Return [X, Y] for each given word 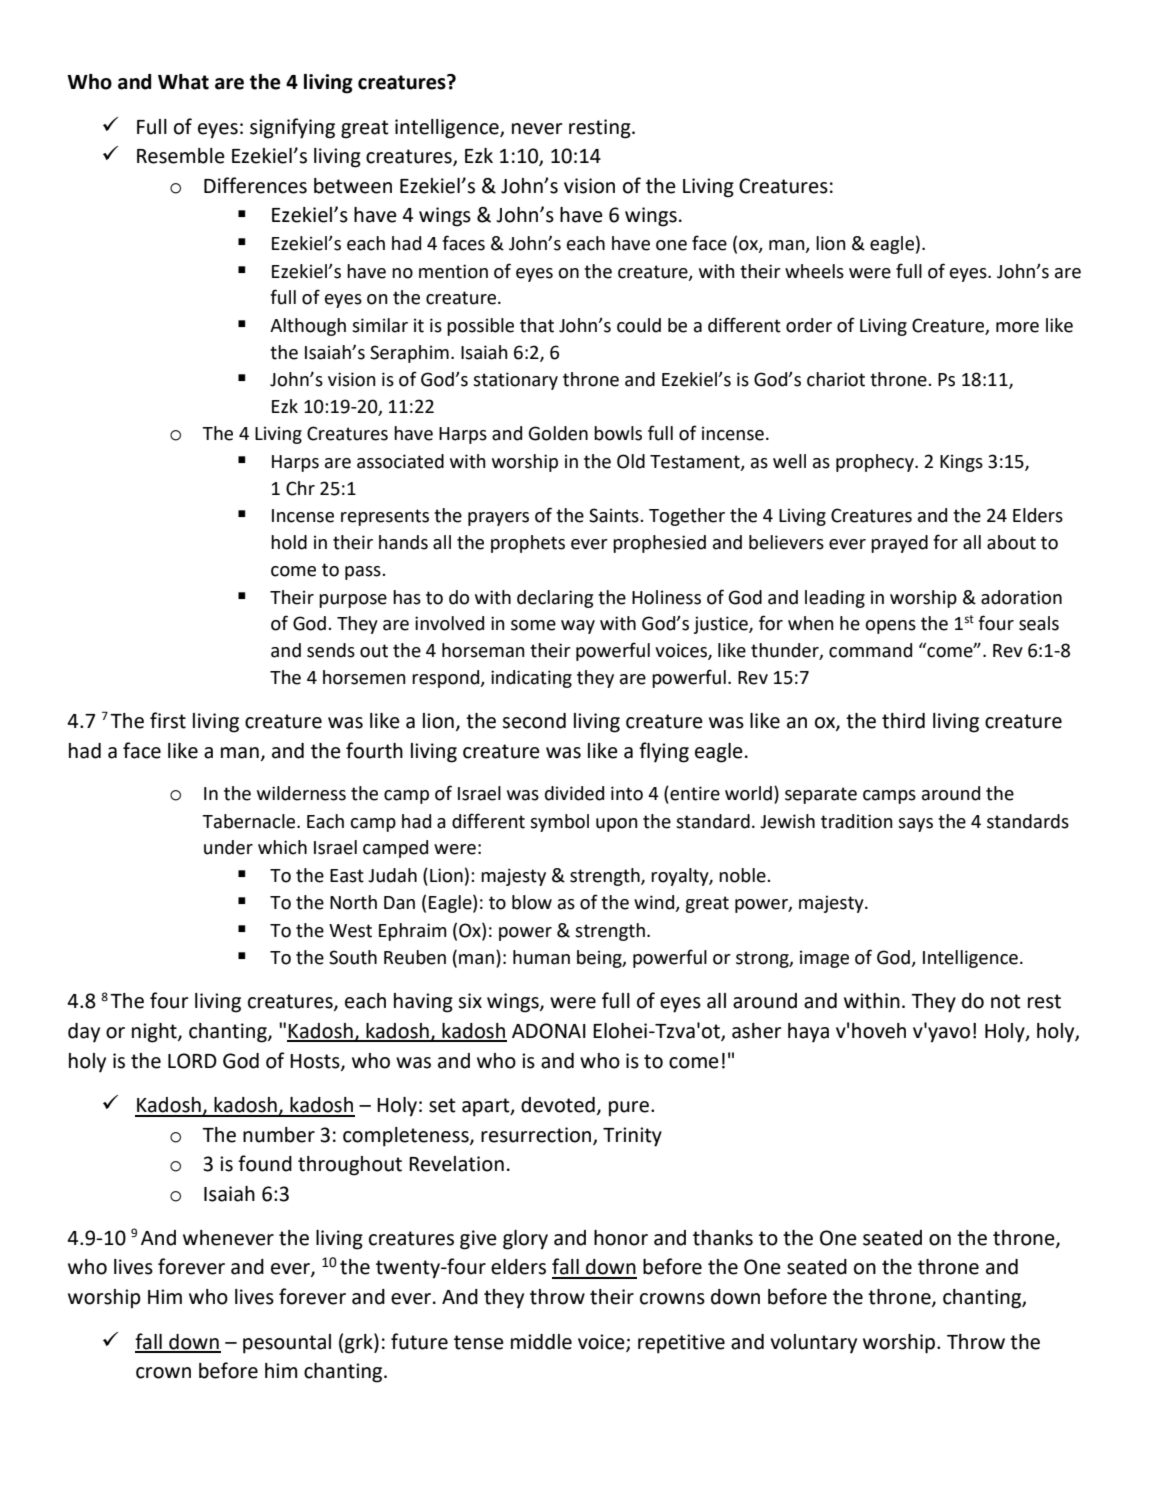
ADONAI [549, 1031]
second [534, 721]
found [265, 1163]
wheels [814, 271]
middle [541, 1342]
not [1006, 1001]
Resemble [181, 156]
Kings [961, 463]
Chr [300, 488]
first [168, 720]
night [155, 1033]
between [353, 186]
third [903, 721]
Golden [558, 433]
